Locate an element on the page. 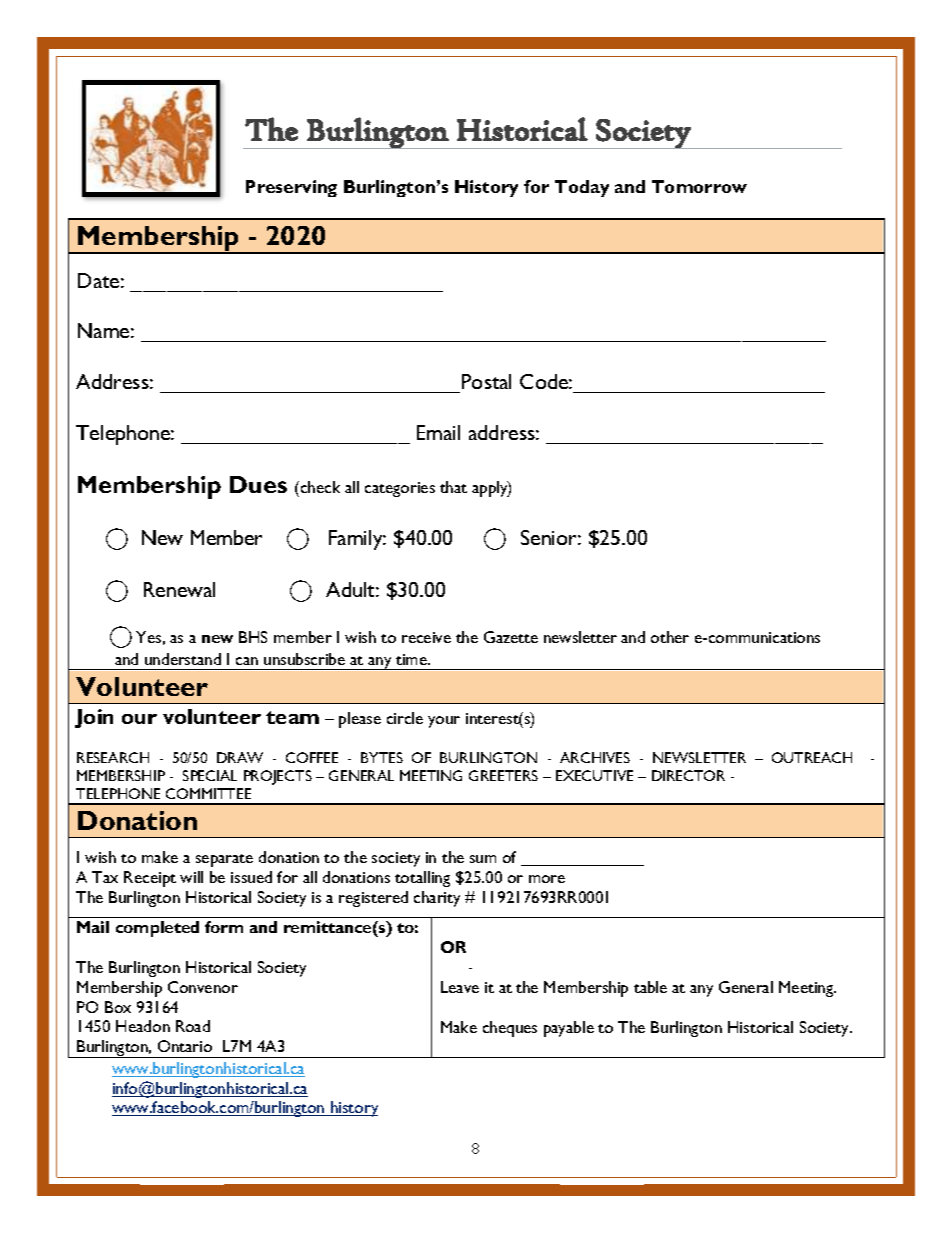  DIRECTOR is located at coordinates (688, 775).
